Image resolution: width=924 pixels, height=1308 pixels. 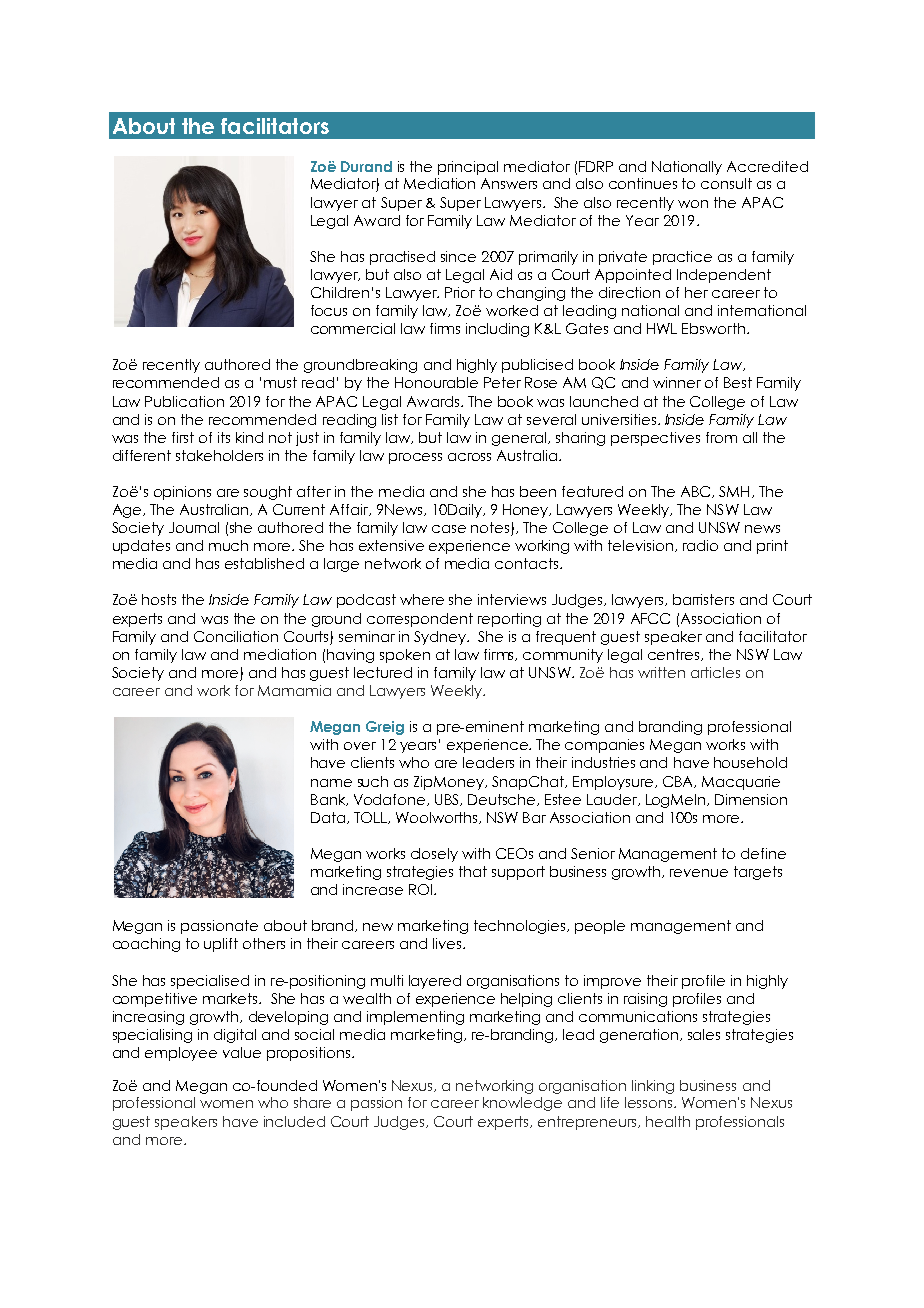 I want to click on principal, so click(x=468, y=168).
